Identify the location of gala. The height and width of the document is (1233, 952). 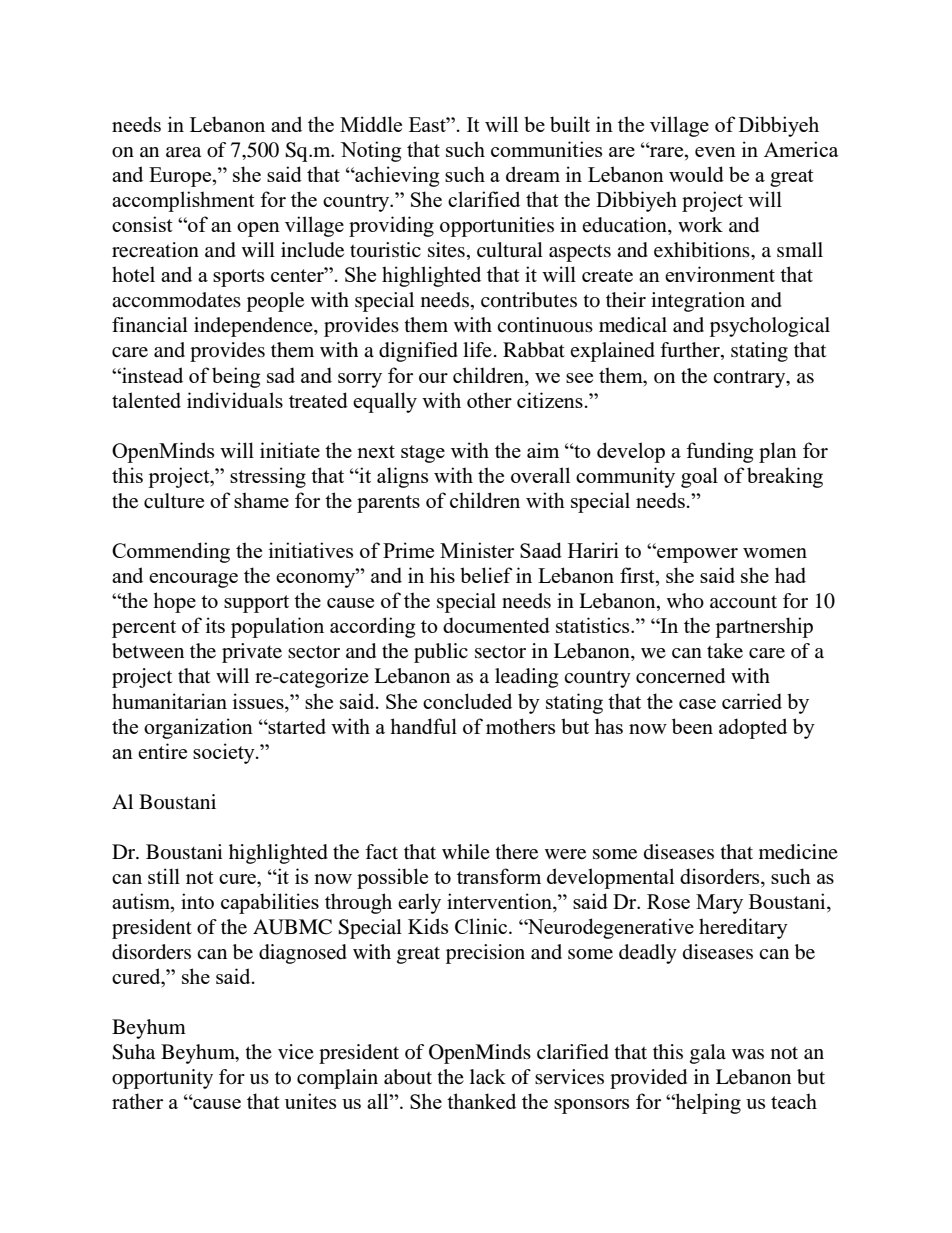
(708, 1054).
